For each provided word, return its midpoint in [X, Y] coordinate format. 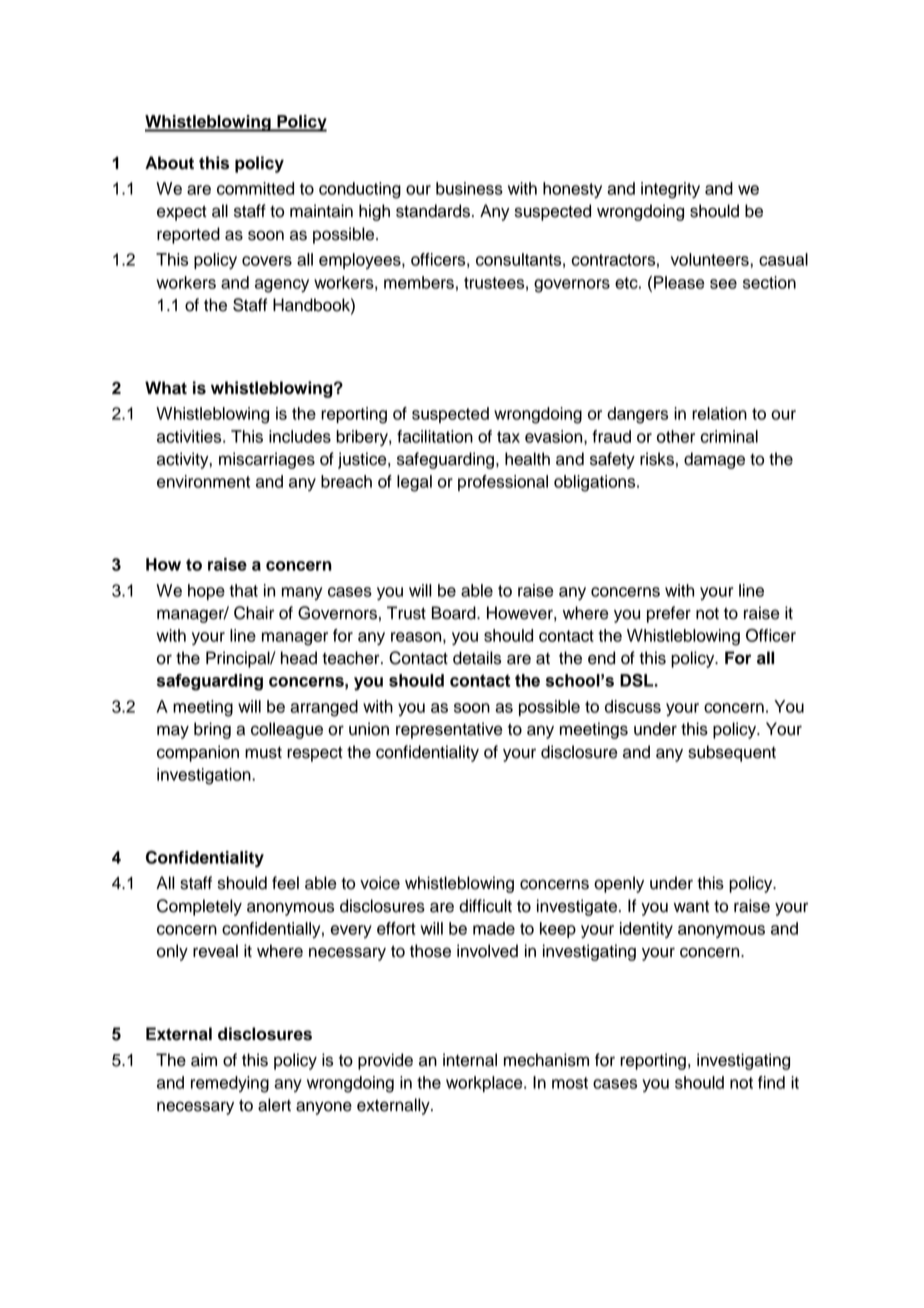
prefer [669, 614]
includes [300, 436]
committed [255, 188]
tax [508, 437]
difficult [485, 906]
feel [285, 883]
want [691, 907]
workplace [485, 1084]
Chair [254, 613]
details [477, 658]
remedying [230, 1084]
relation [719, 413]
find [771, 1082]
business [469, 188]
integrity [670, 190]
